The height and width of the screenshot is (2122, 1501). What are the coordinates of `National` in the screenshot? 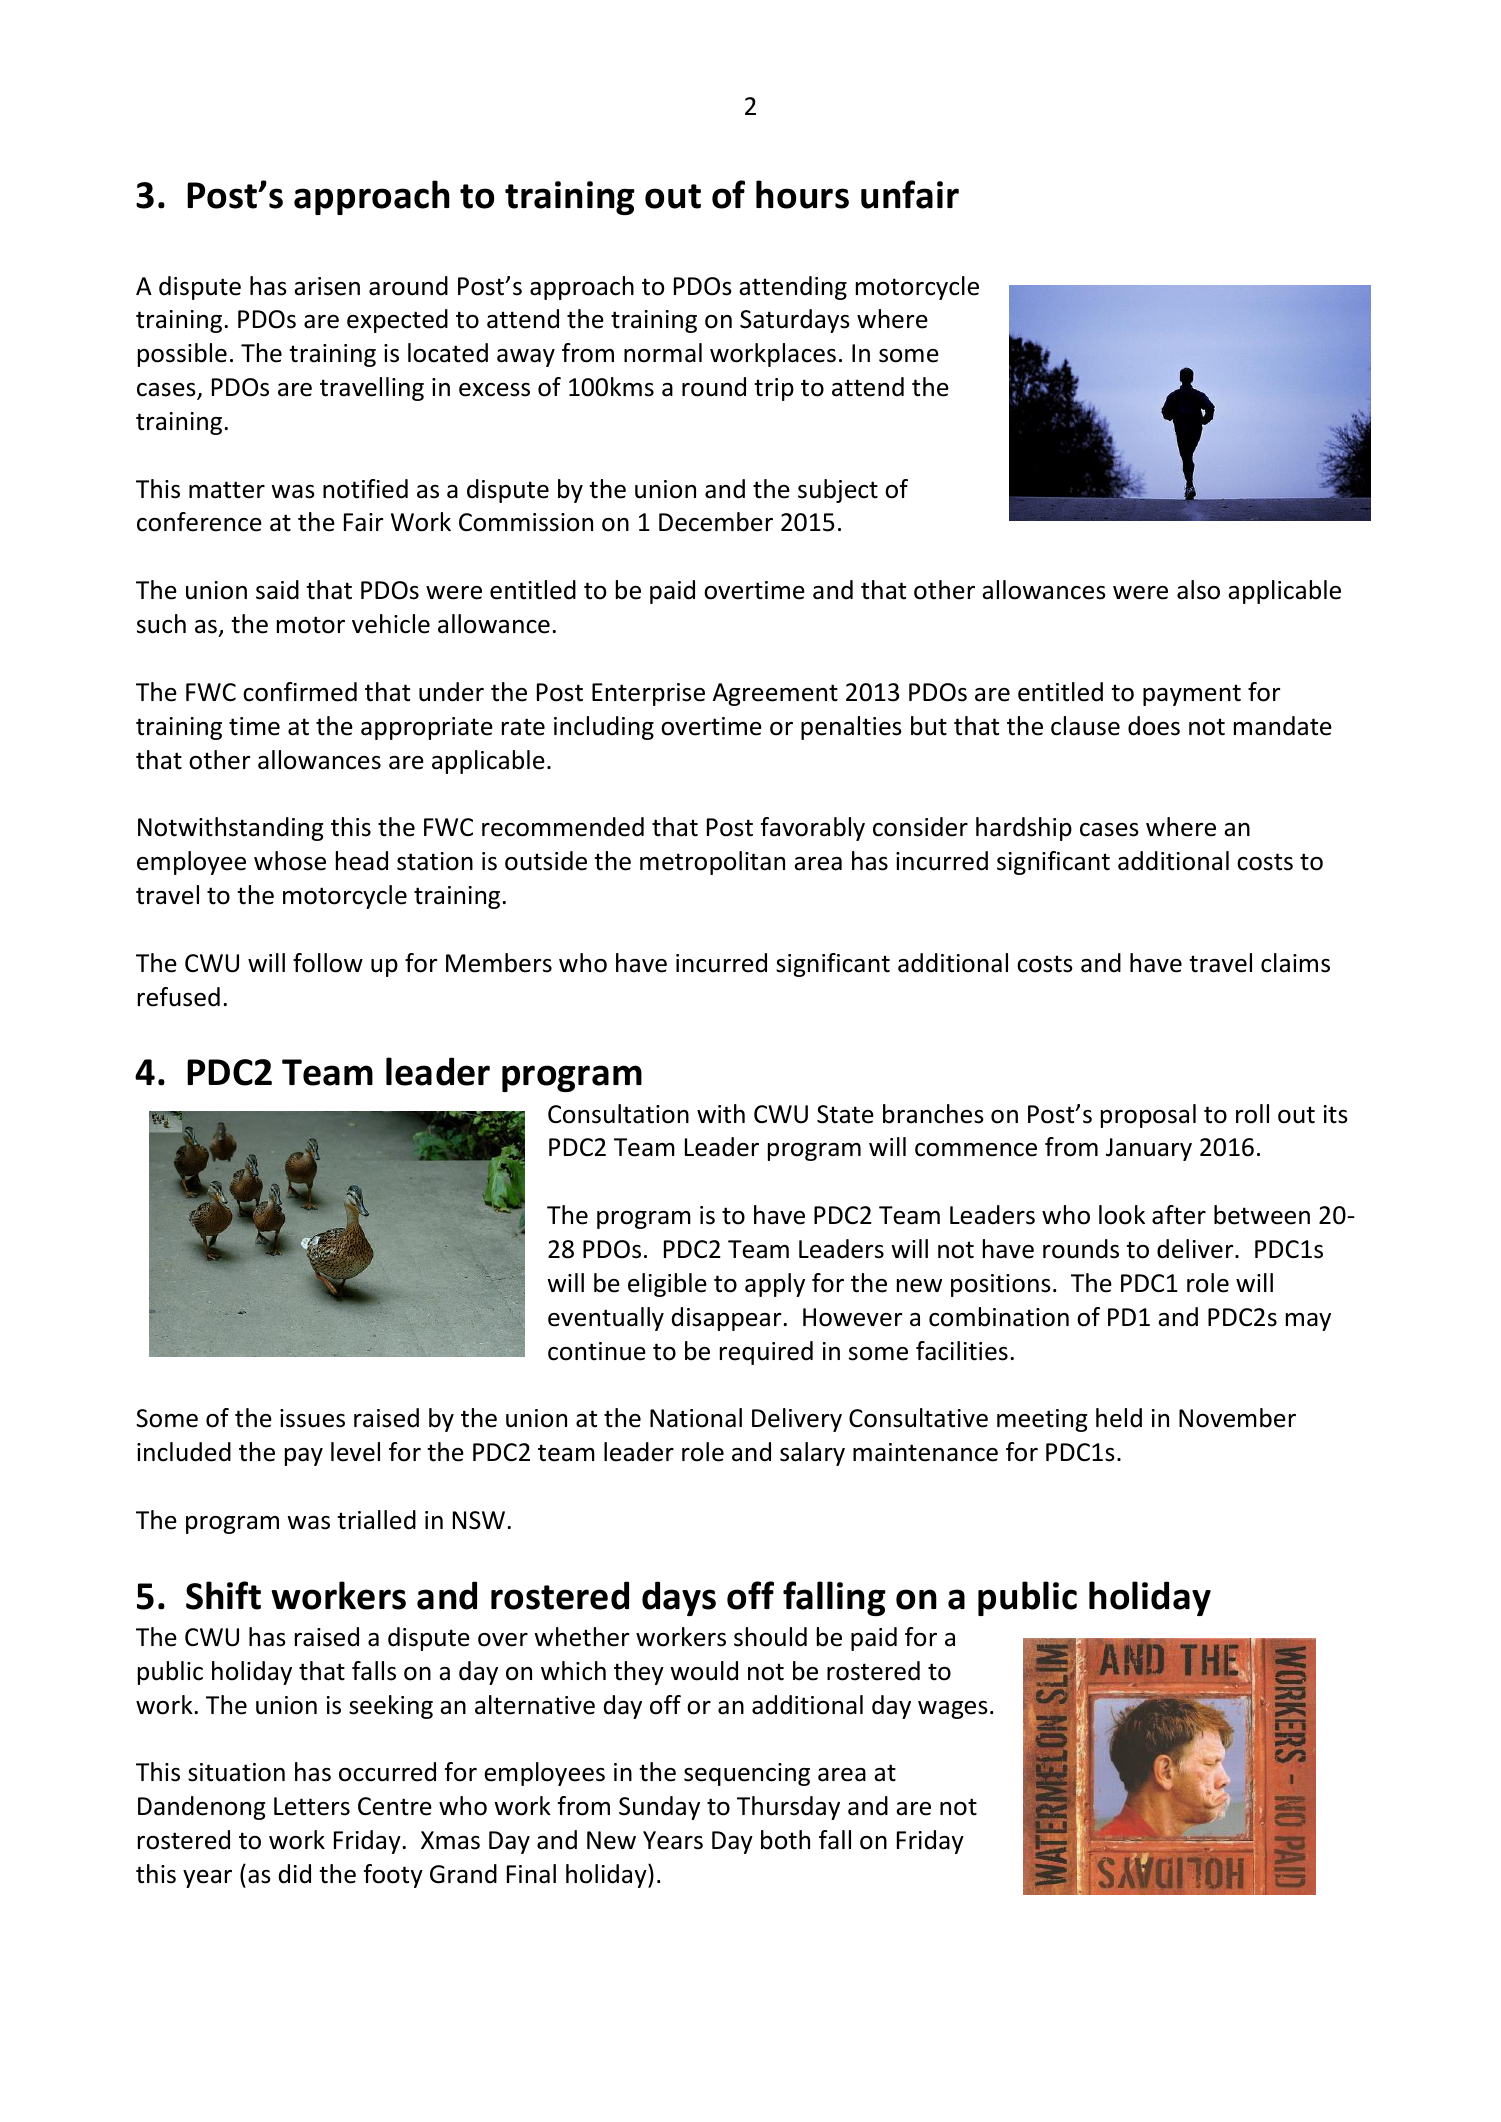 It's located at (696, 1418).
